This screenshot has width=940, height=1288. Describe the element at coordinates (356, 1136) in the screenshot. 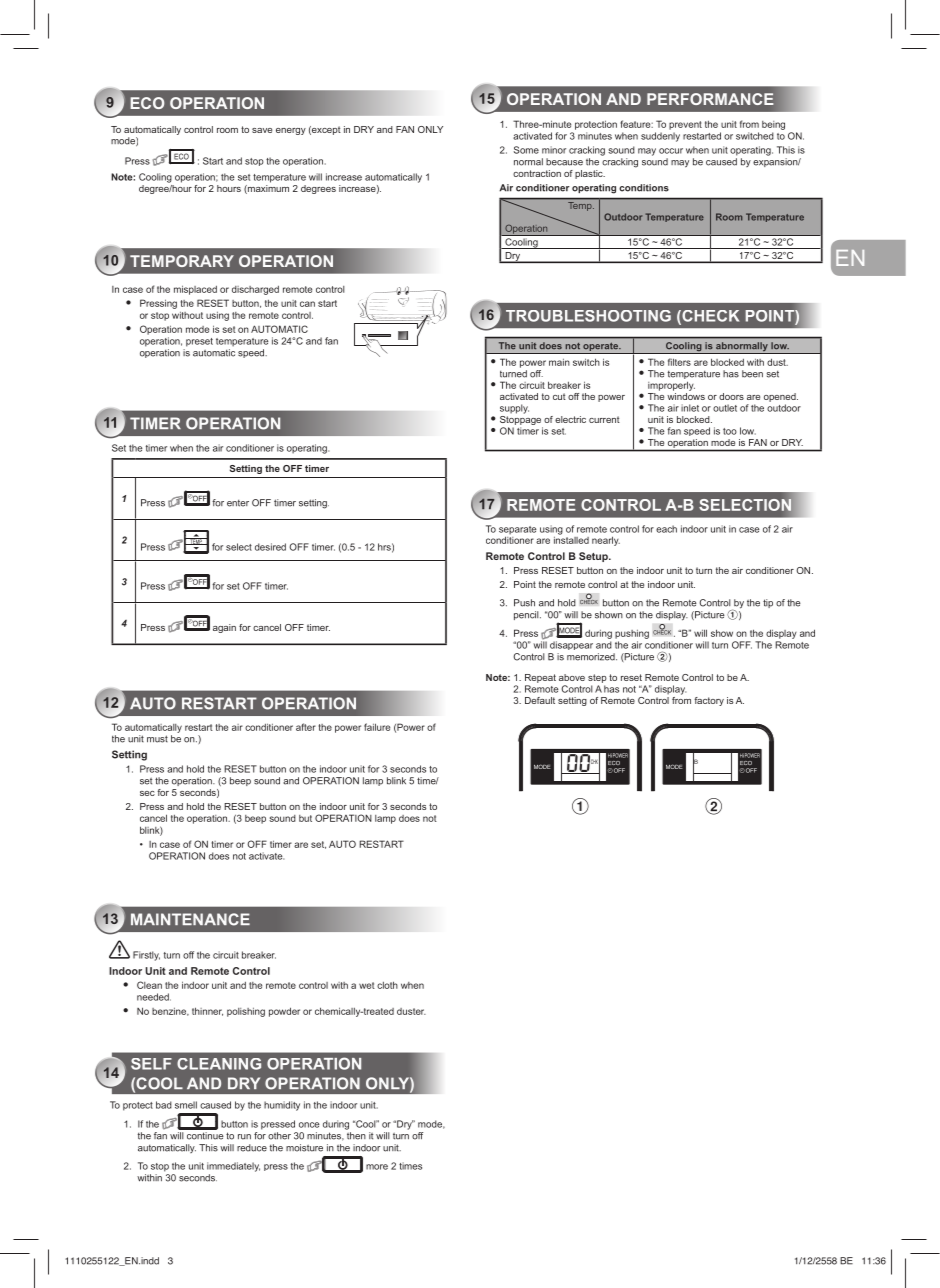

I see `then` at that location.
